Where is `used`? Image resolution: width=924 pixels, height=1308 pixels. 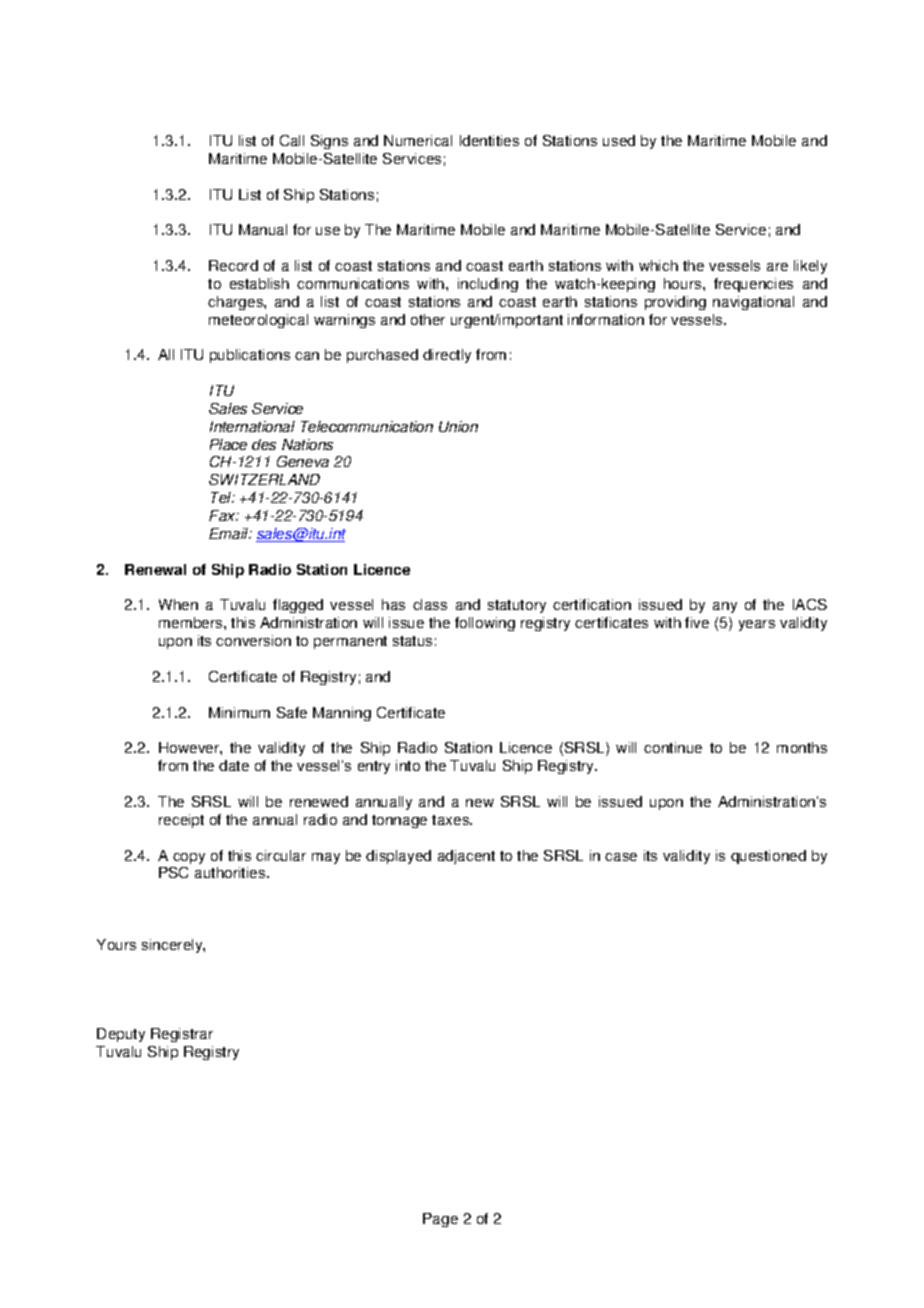
used is located at coordinates (619, 140).
